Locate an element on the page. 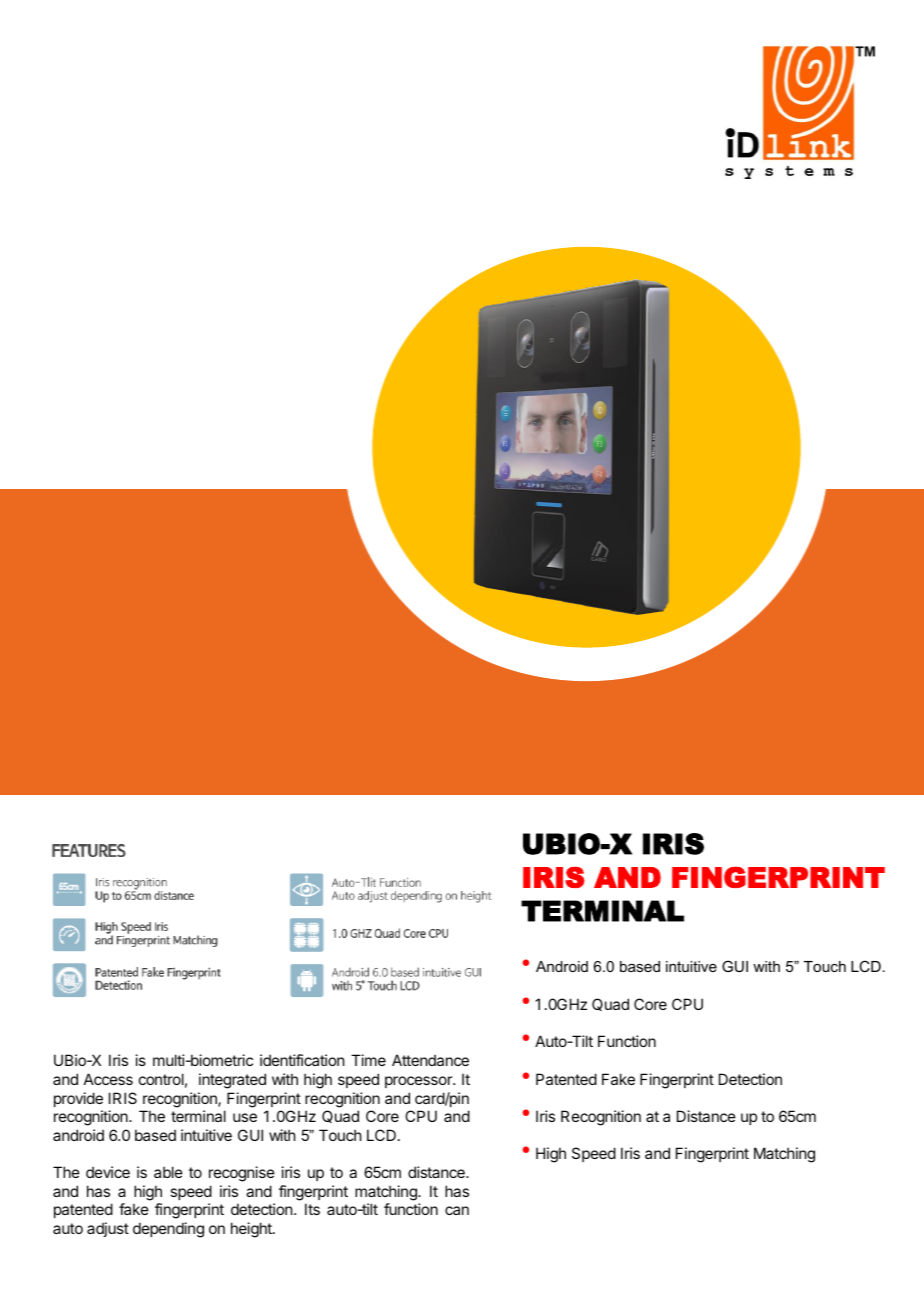 This image has height=1308, width=924. adjust is located at coordinates (108, 1229).
